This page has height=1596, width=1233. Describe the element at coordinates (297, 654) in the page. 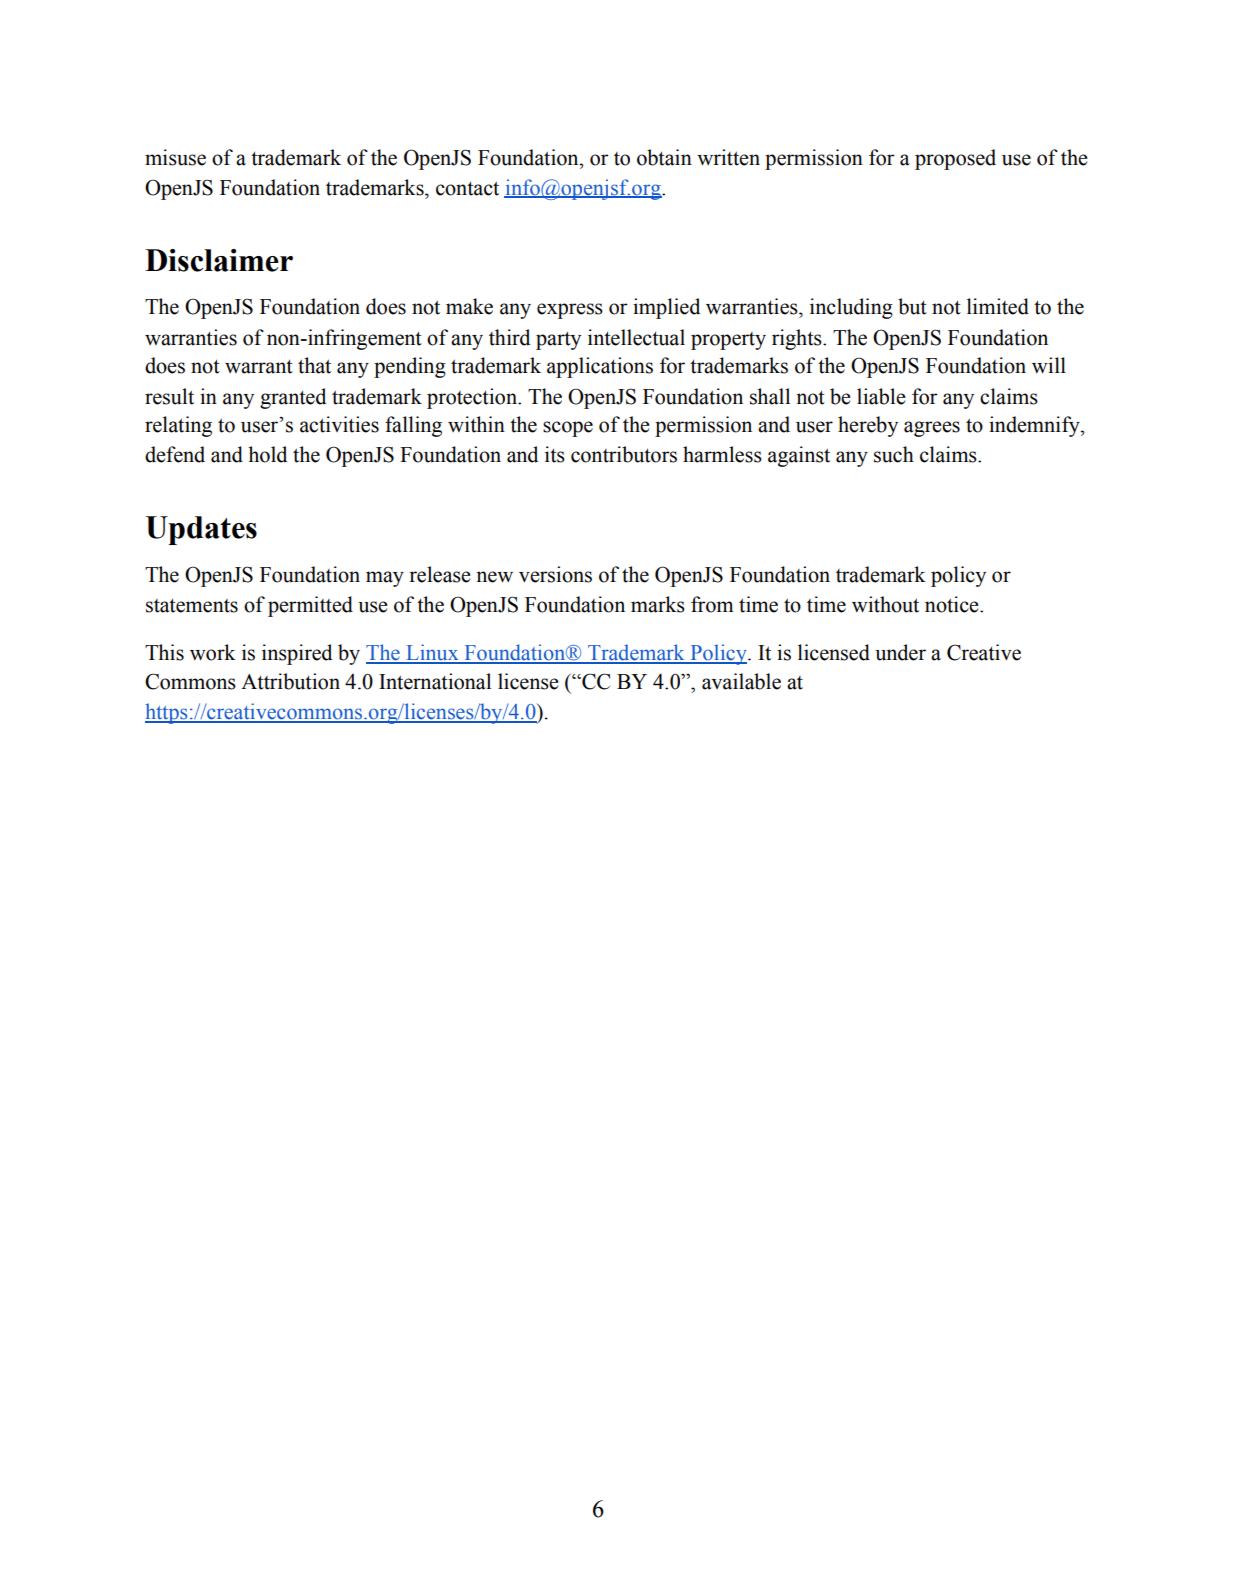

I see `inspired` at that location.
